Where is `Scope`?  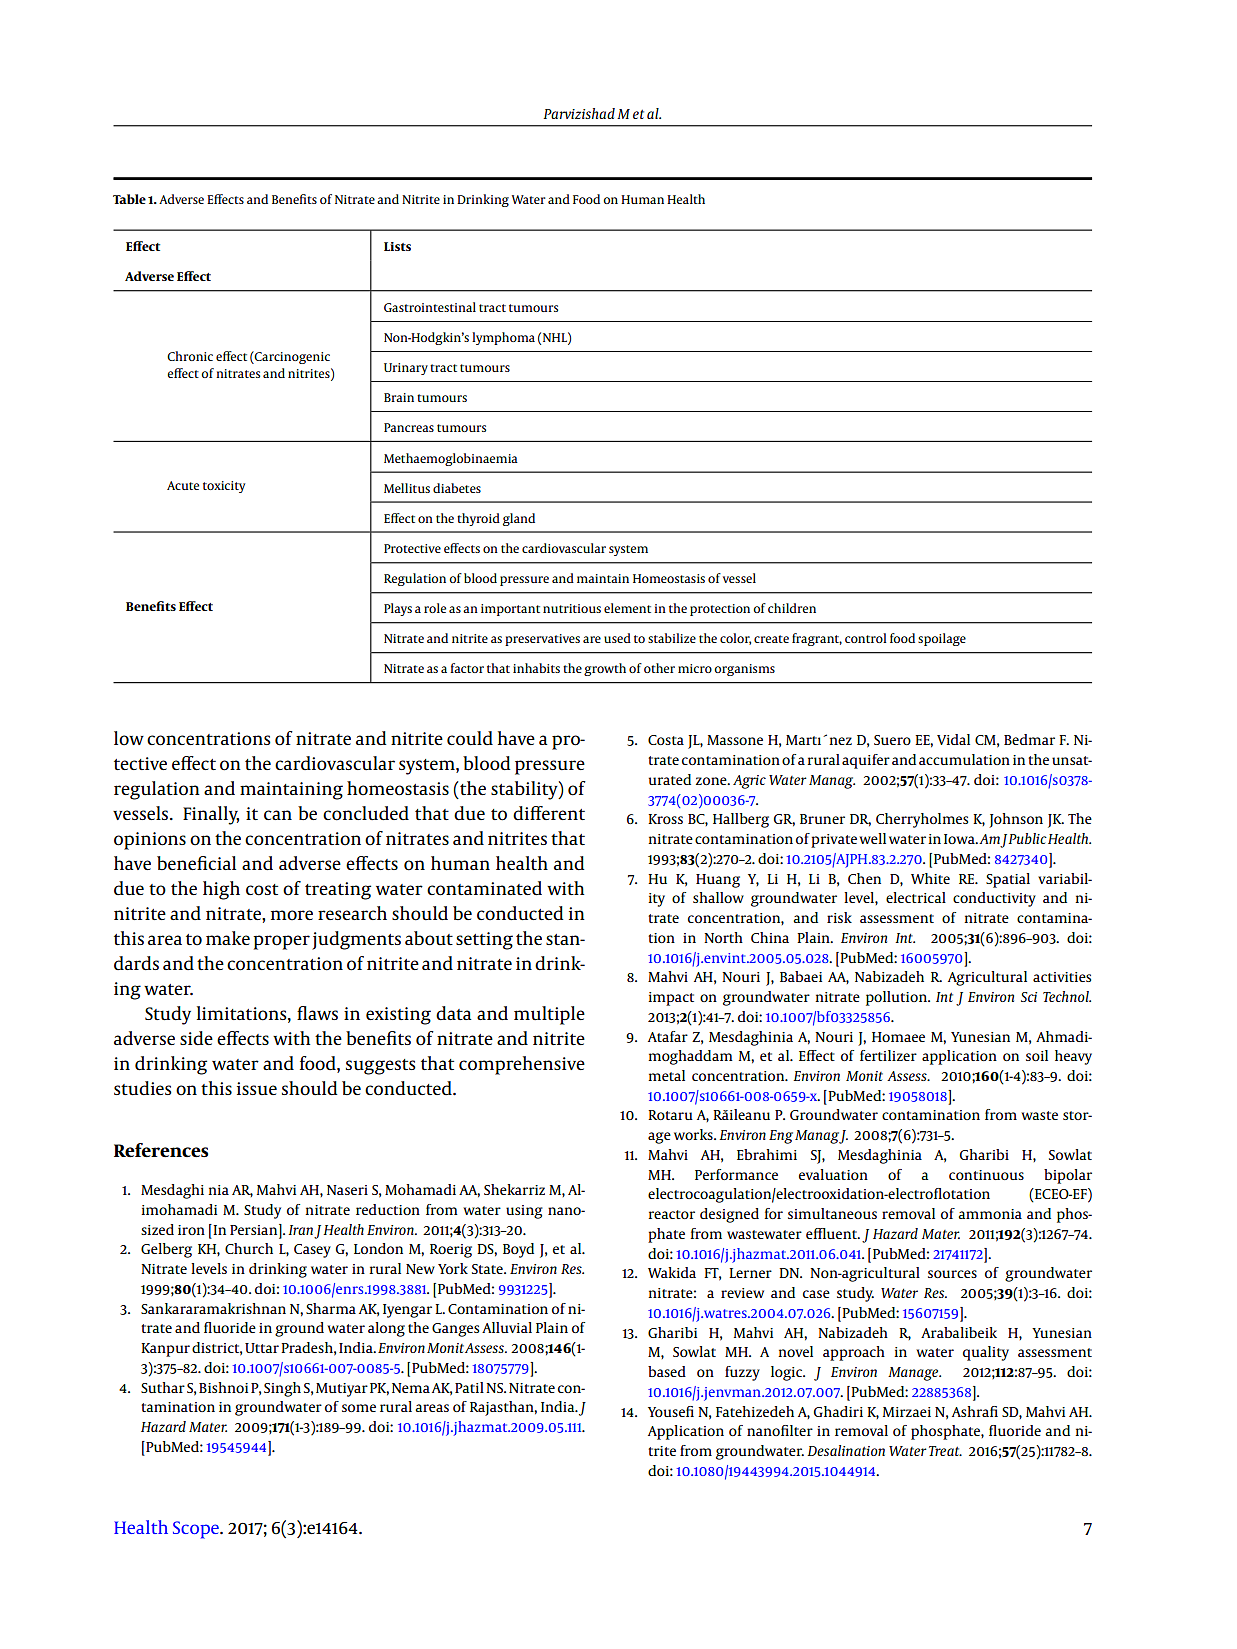
Scope is located at coordinates (197, 1530).
